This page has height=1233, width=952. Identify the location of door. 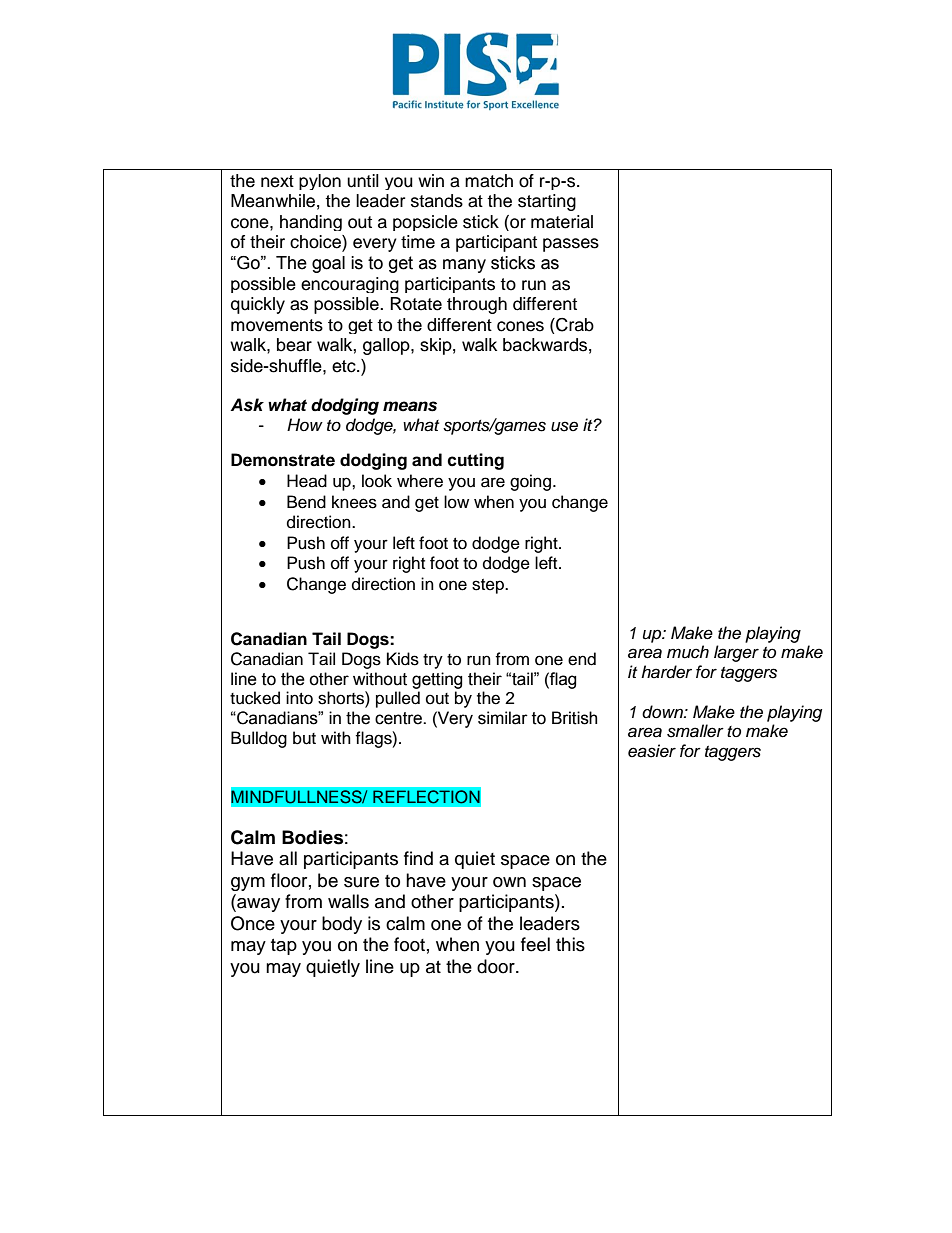
(497, 966).
